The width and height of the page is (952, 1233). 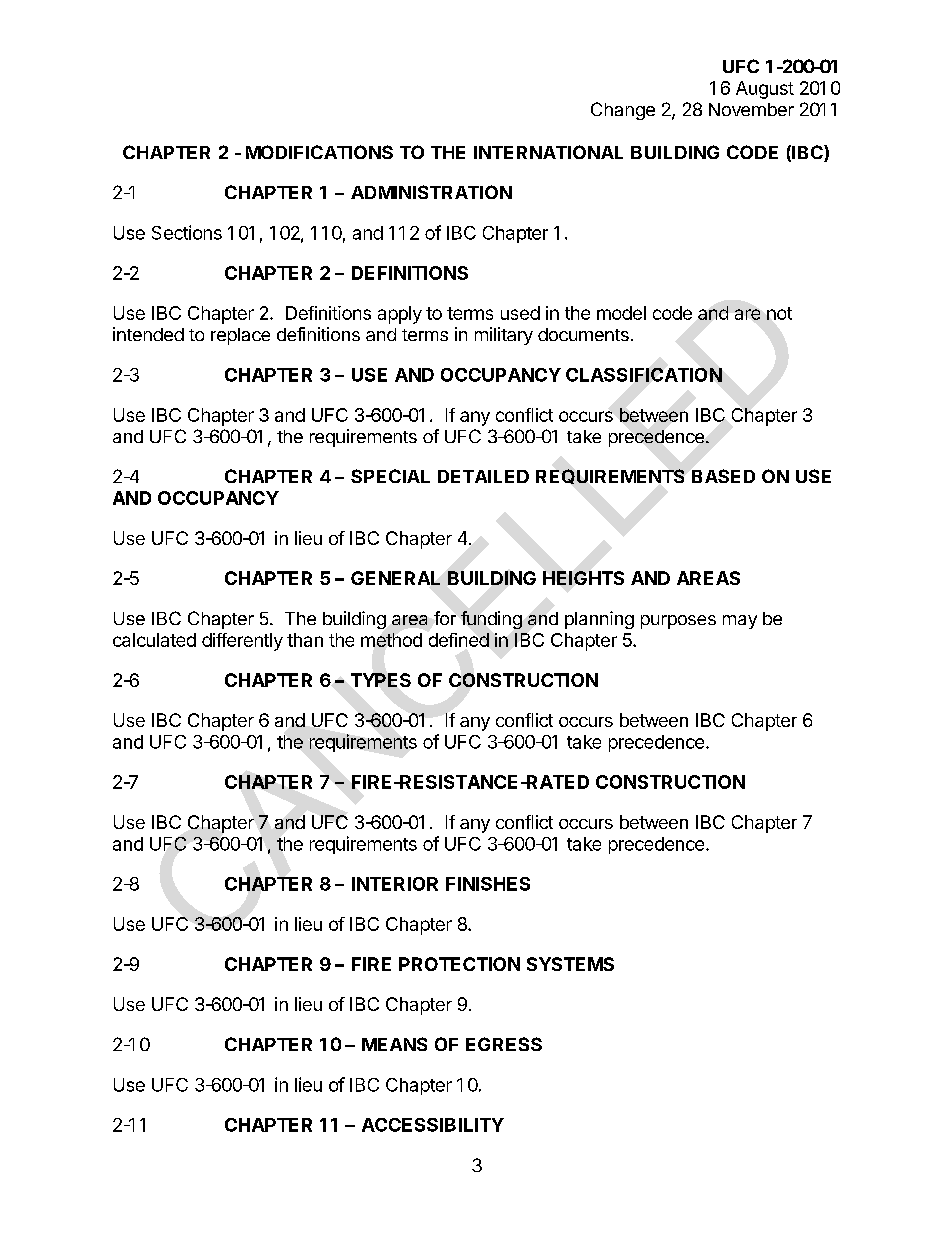 I want to click on purposes, so click(x=678, y=622).
